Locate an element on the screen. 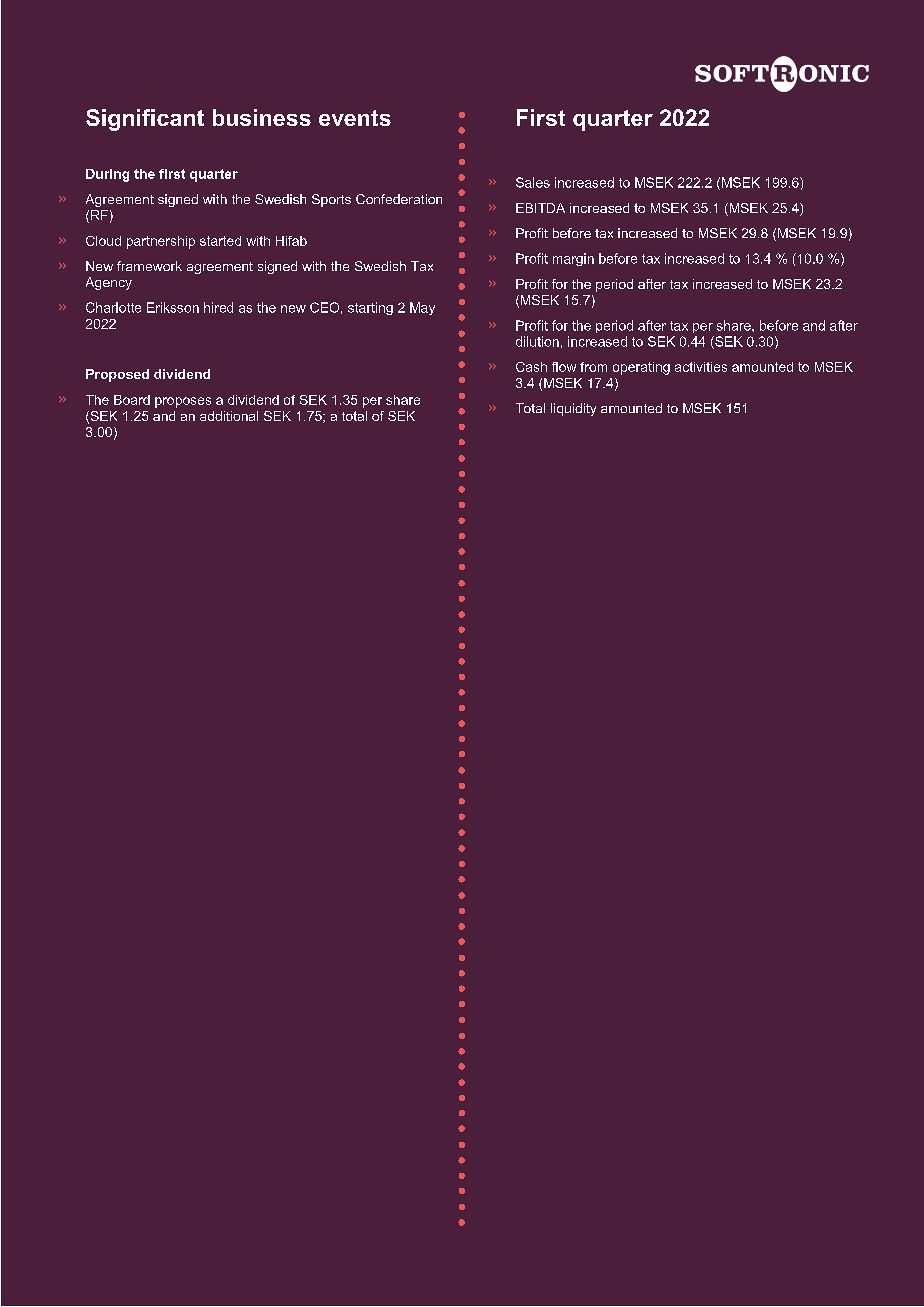 Image resolution: width=924 pixels, height=1307 pixels. dilution is located at coordinates (537, 341).
